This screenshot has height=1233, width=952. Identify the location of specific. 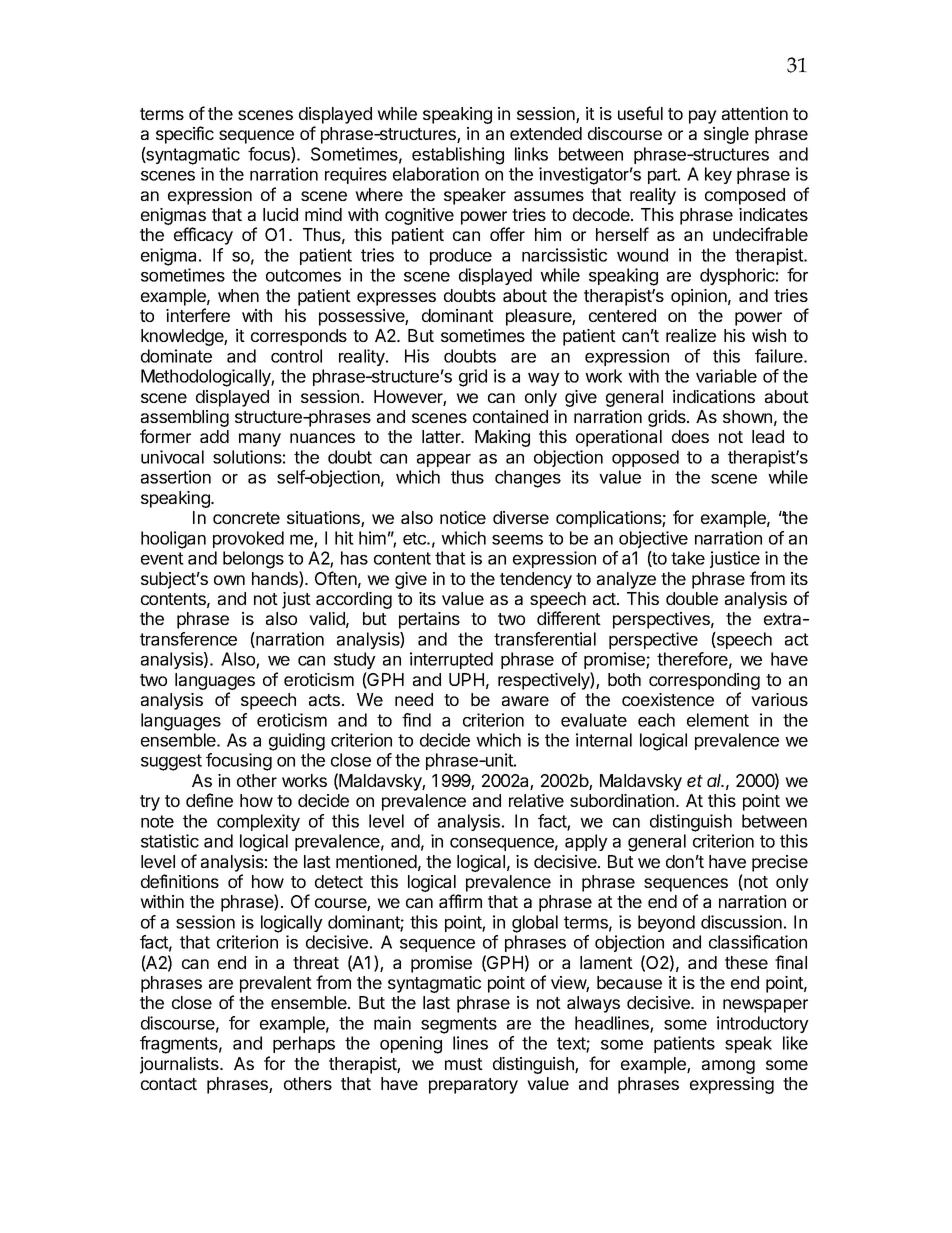
(185, 135).
